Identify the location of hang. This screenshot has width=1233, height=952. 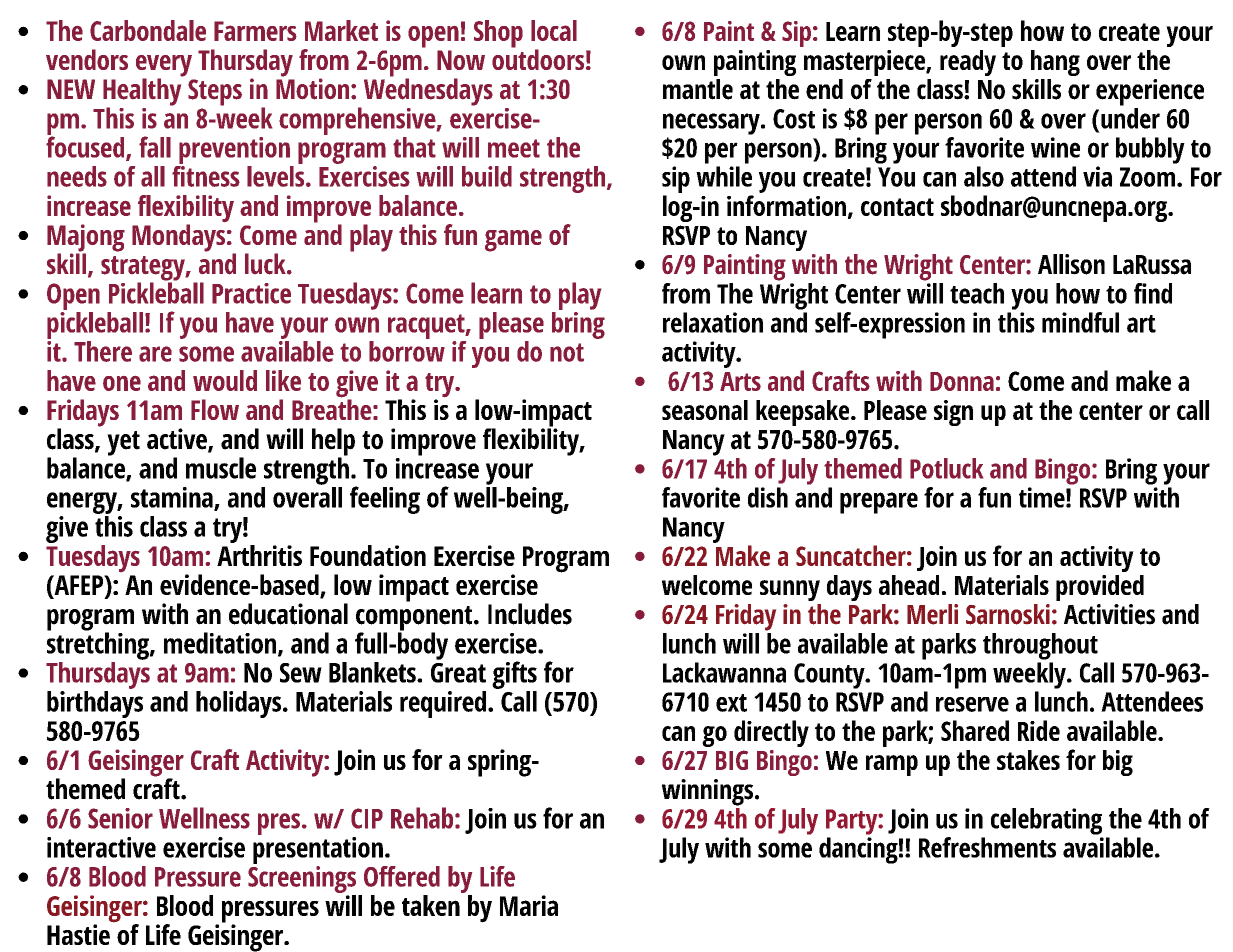
(1055, 63).
